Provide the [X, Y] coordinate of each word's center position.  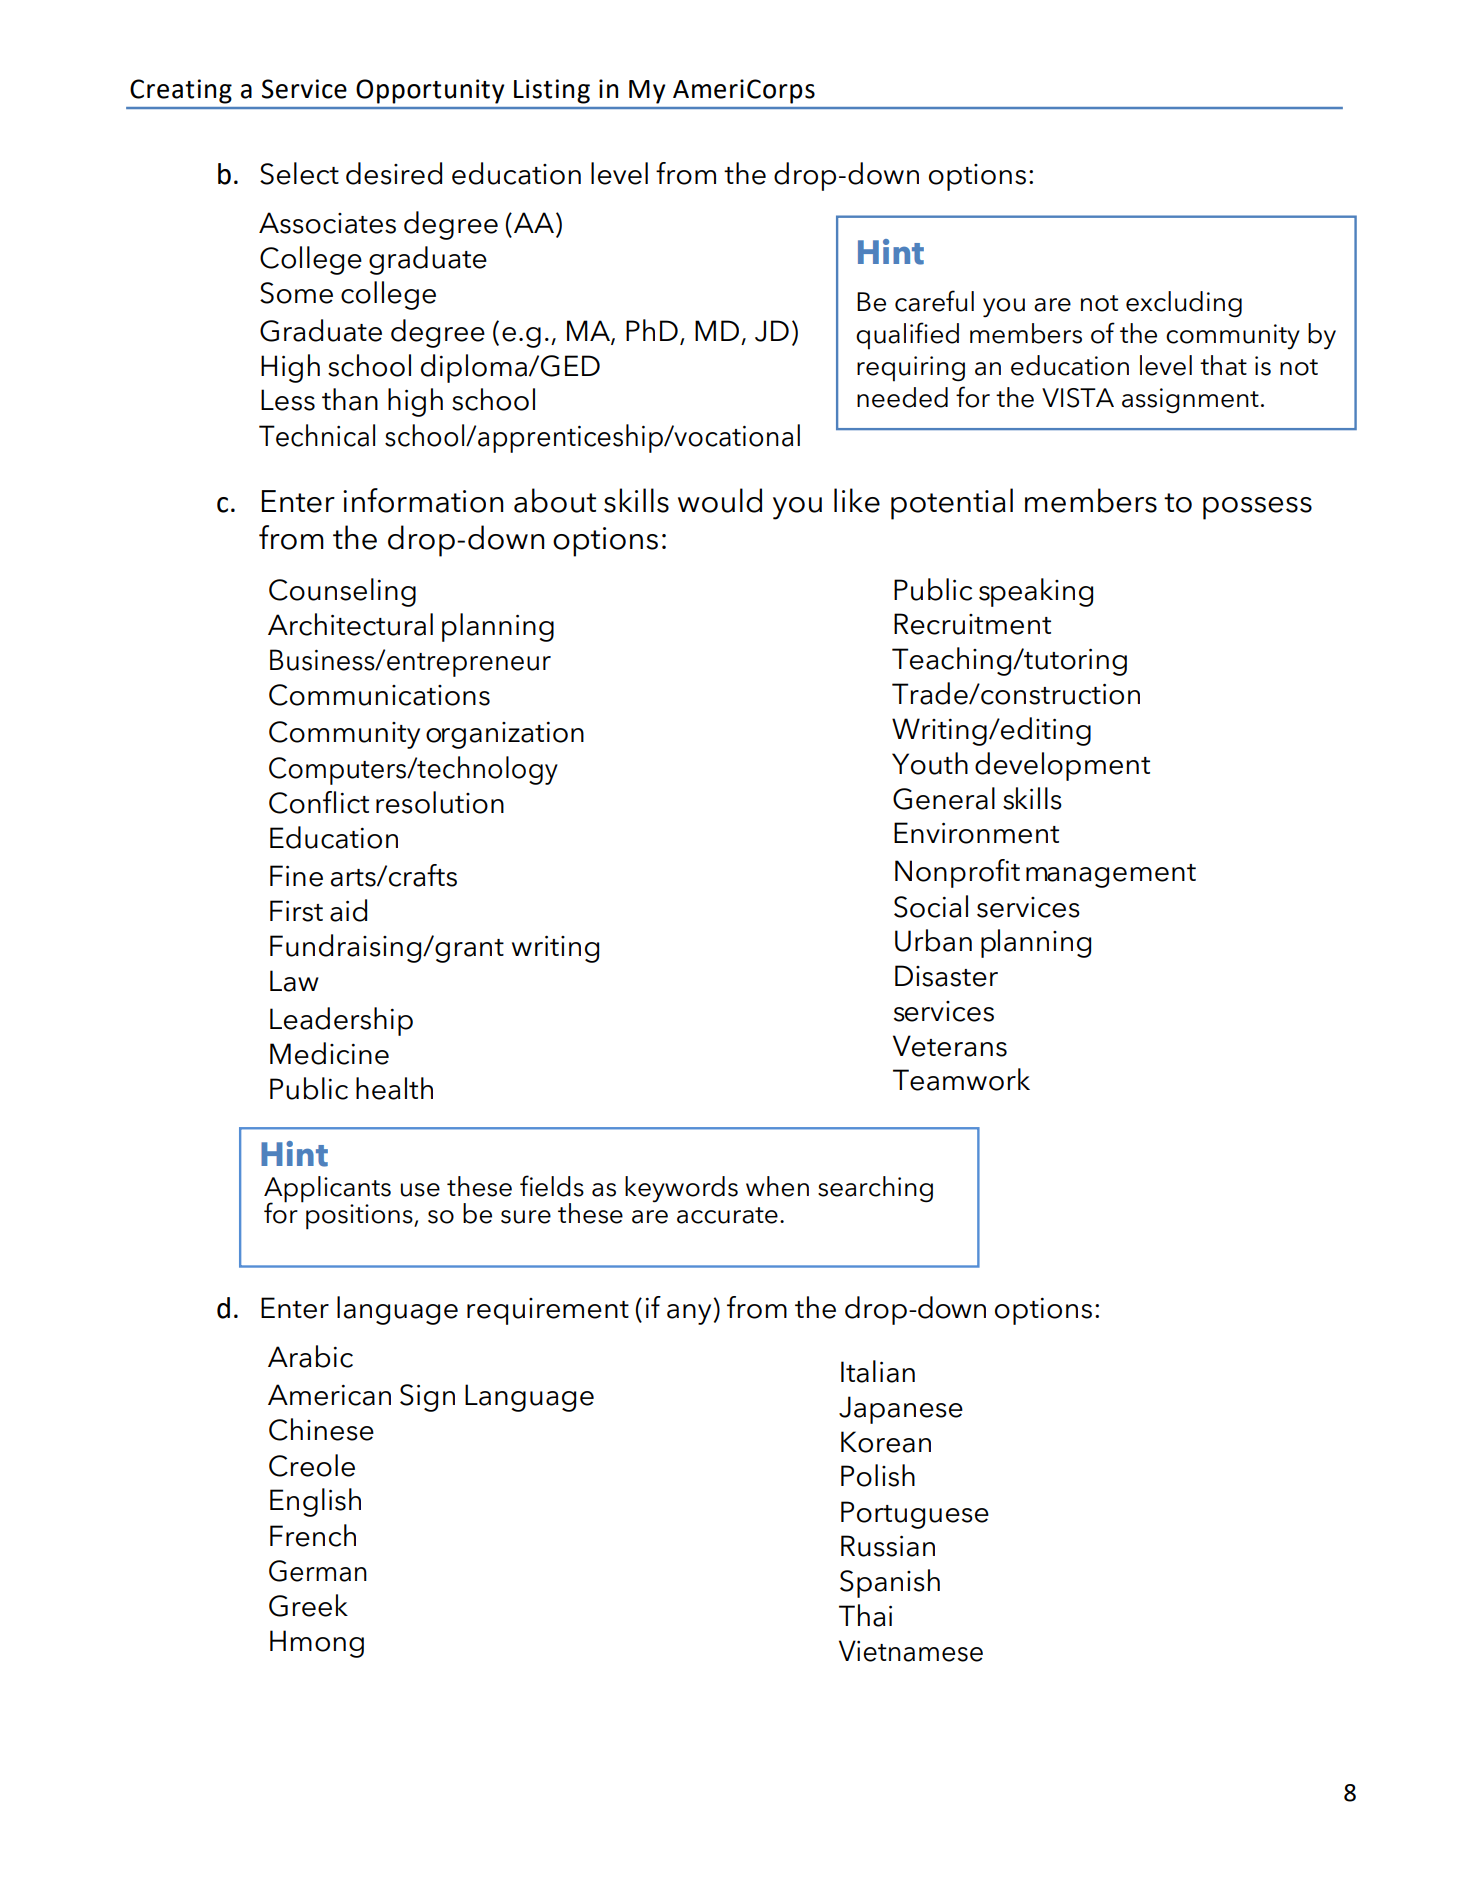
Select [299, 173]
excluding [1184, 304]
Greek [308, 1605]
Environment [976, 833]
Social [931, 906]
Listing [552, 91]
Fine [296, 876]
